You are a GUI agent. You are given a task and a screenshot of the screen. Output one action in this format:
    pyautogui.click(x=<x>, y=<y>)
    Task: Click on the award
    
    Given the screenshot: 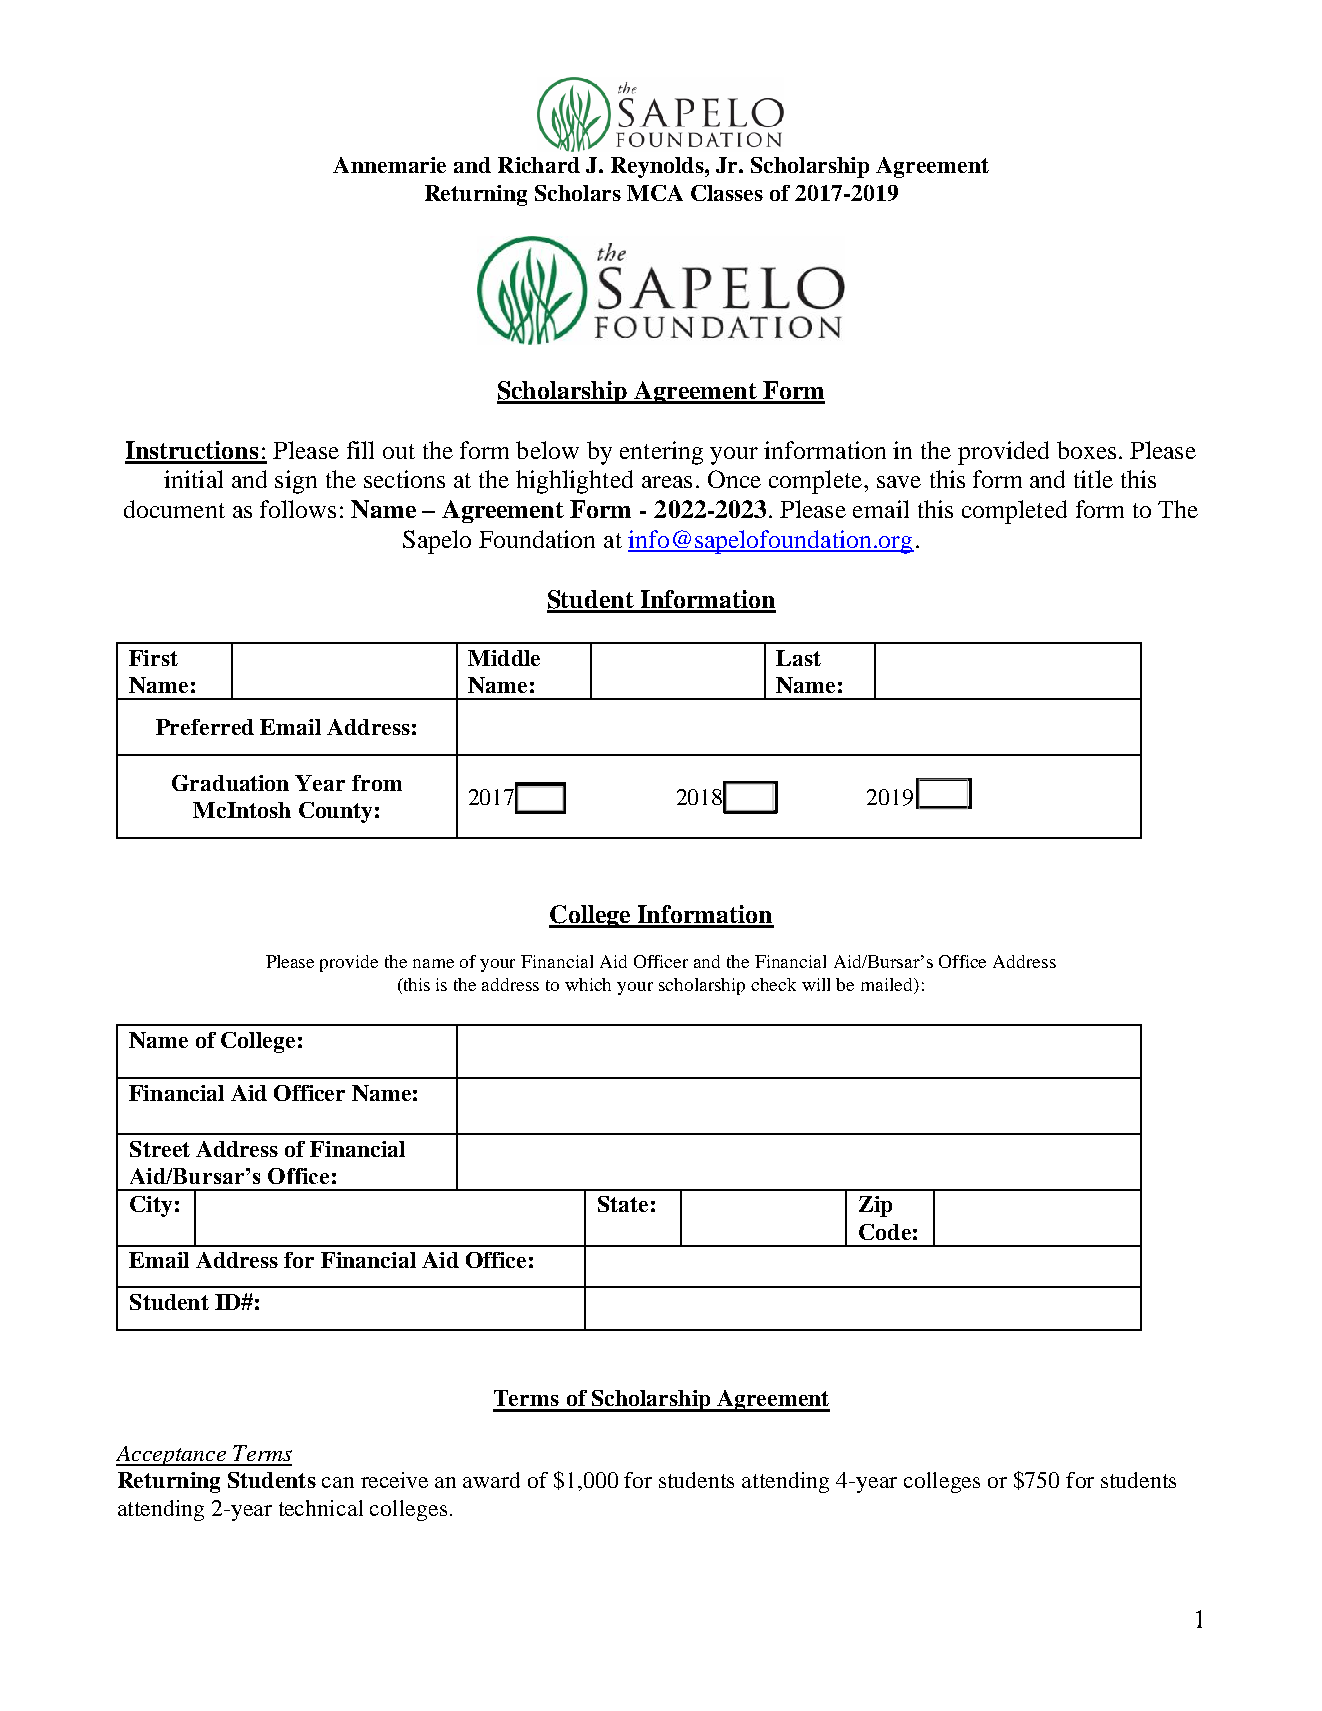 What is the action you would take?
    pyautogui.click(x=491, y=1480)
